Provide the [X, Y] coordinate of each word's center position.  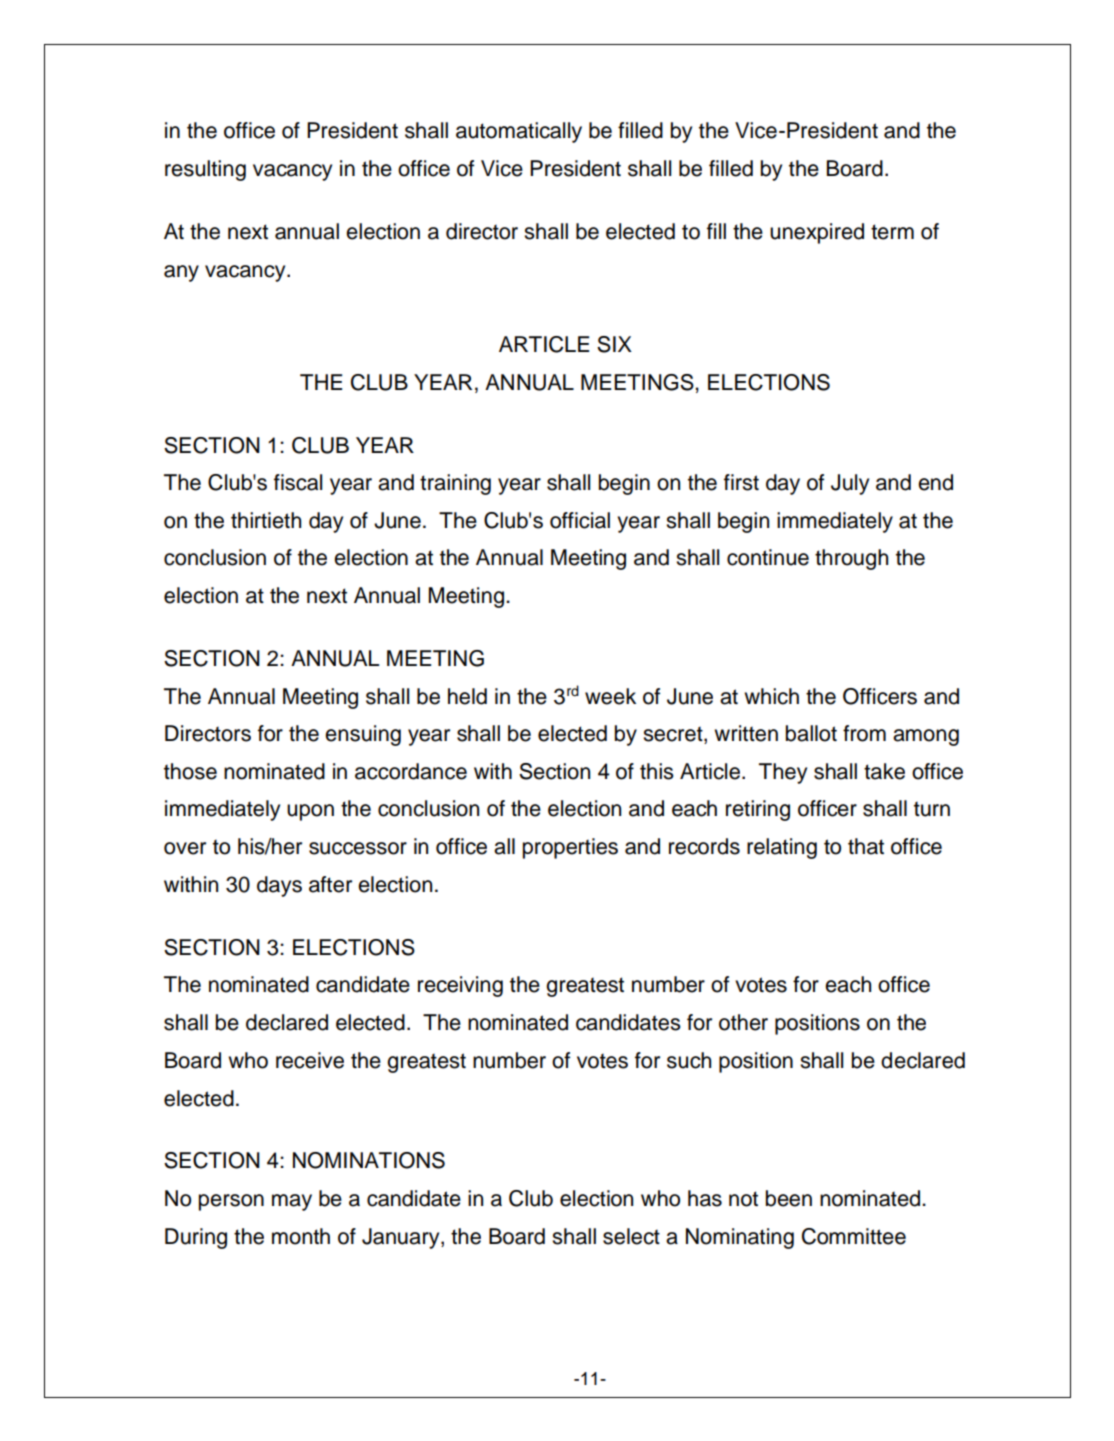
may [292, 1202]
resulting [205, 170]
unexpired [817, 233]
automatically [519, 132]
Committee [854, 1236]
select [631, 1236]
